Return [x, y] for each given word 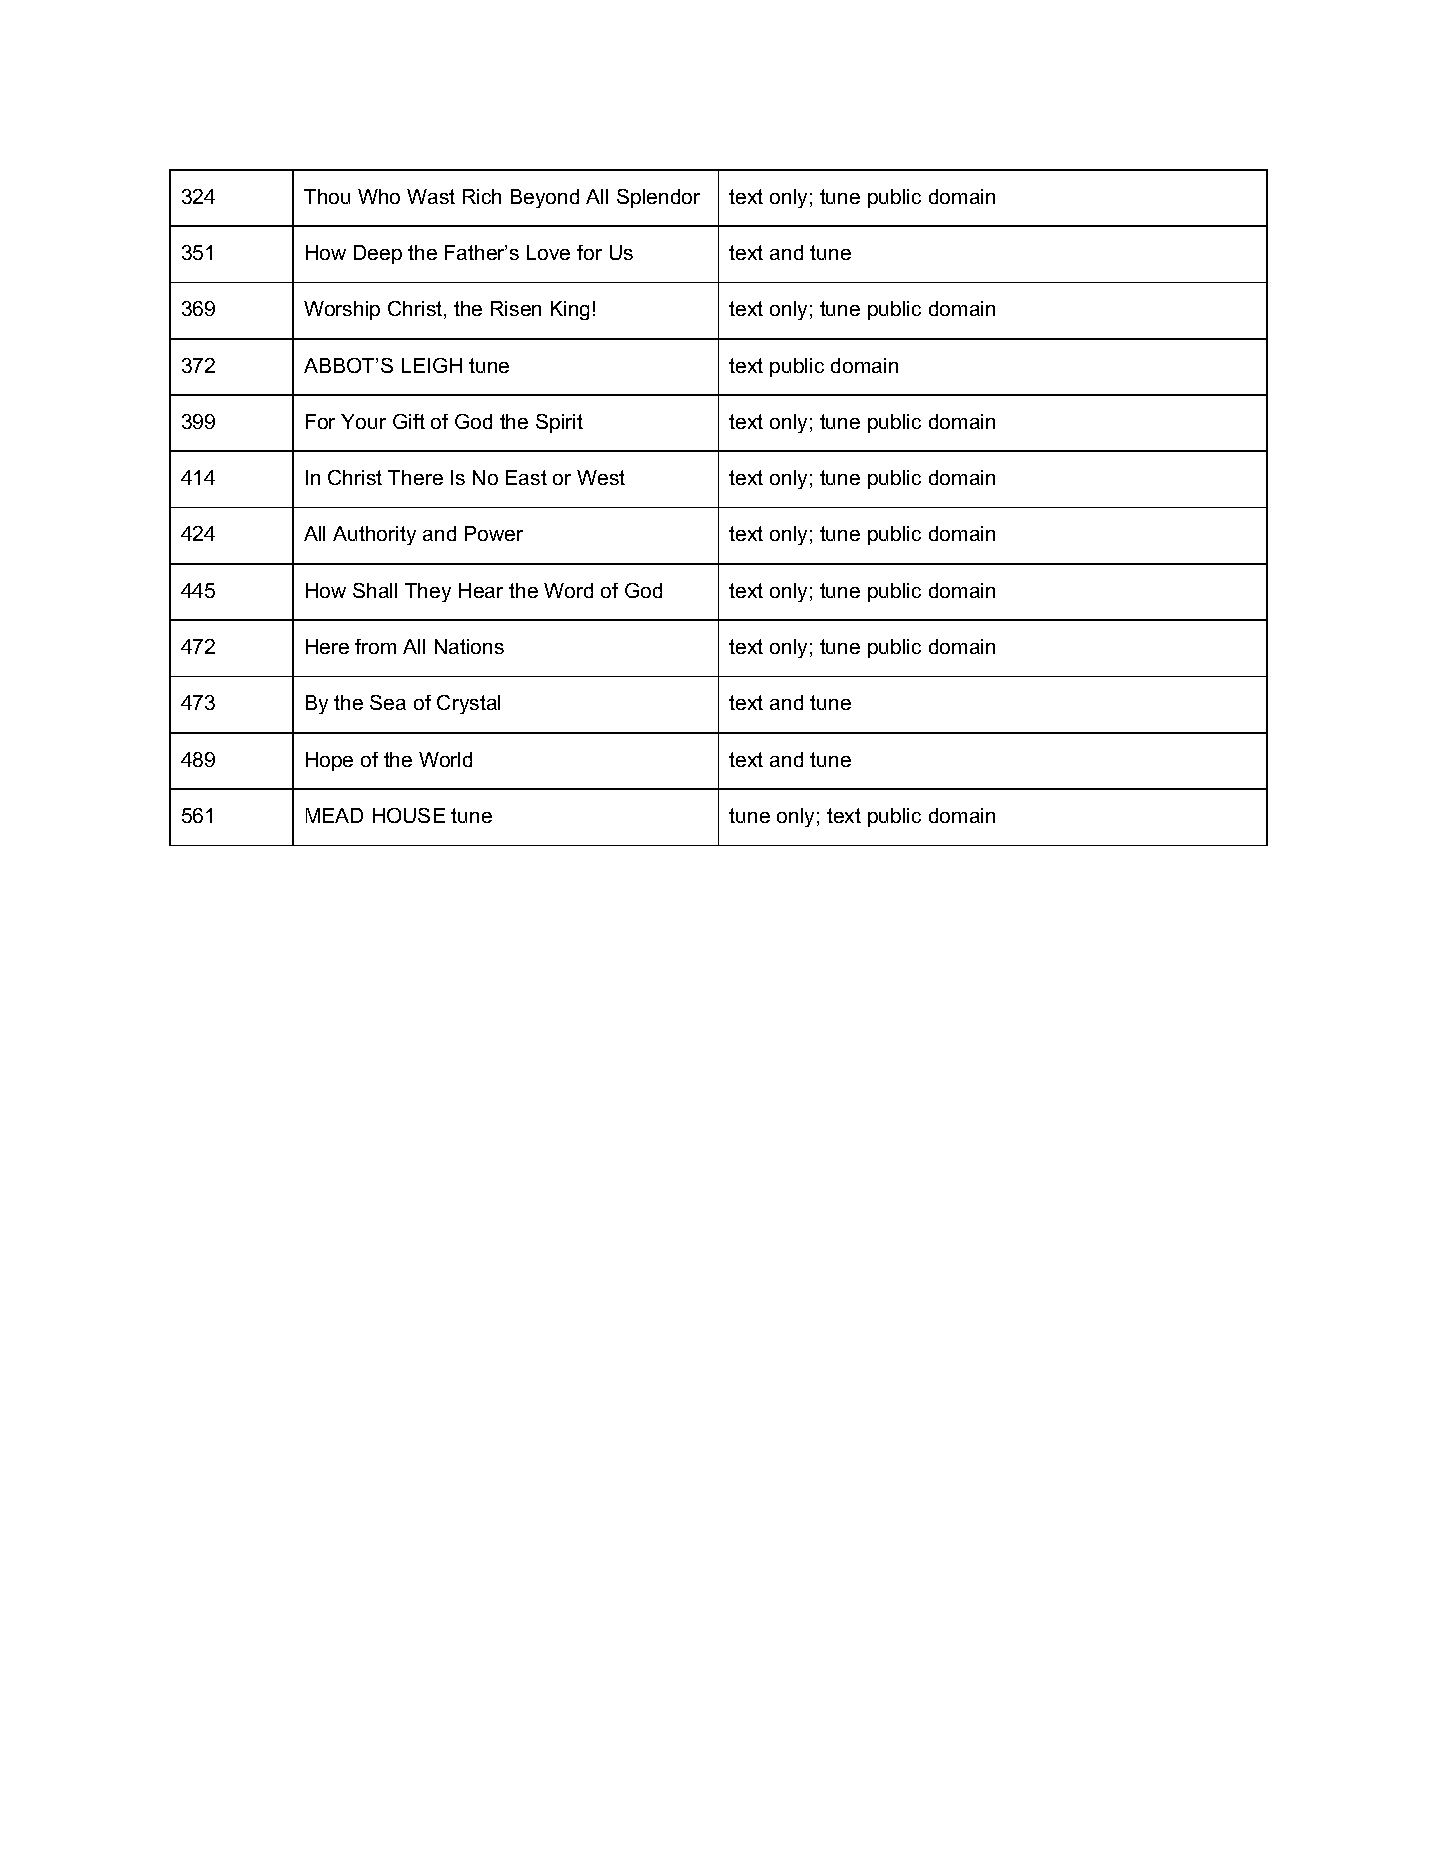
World [445, 759]
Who [379, 196]
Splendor [658, 198]
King [570, 310]
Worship [342, 310]
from [375, 646]
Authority [374, 535]
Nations [469, 646]
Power [494, 533]
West [601, 477]
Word [568, 590]
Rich [482, 196]
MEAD [334, 815]
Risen [516, 308]
